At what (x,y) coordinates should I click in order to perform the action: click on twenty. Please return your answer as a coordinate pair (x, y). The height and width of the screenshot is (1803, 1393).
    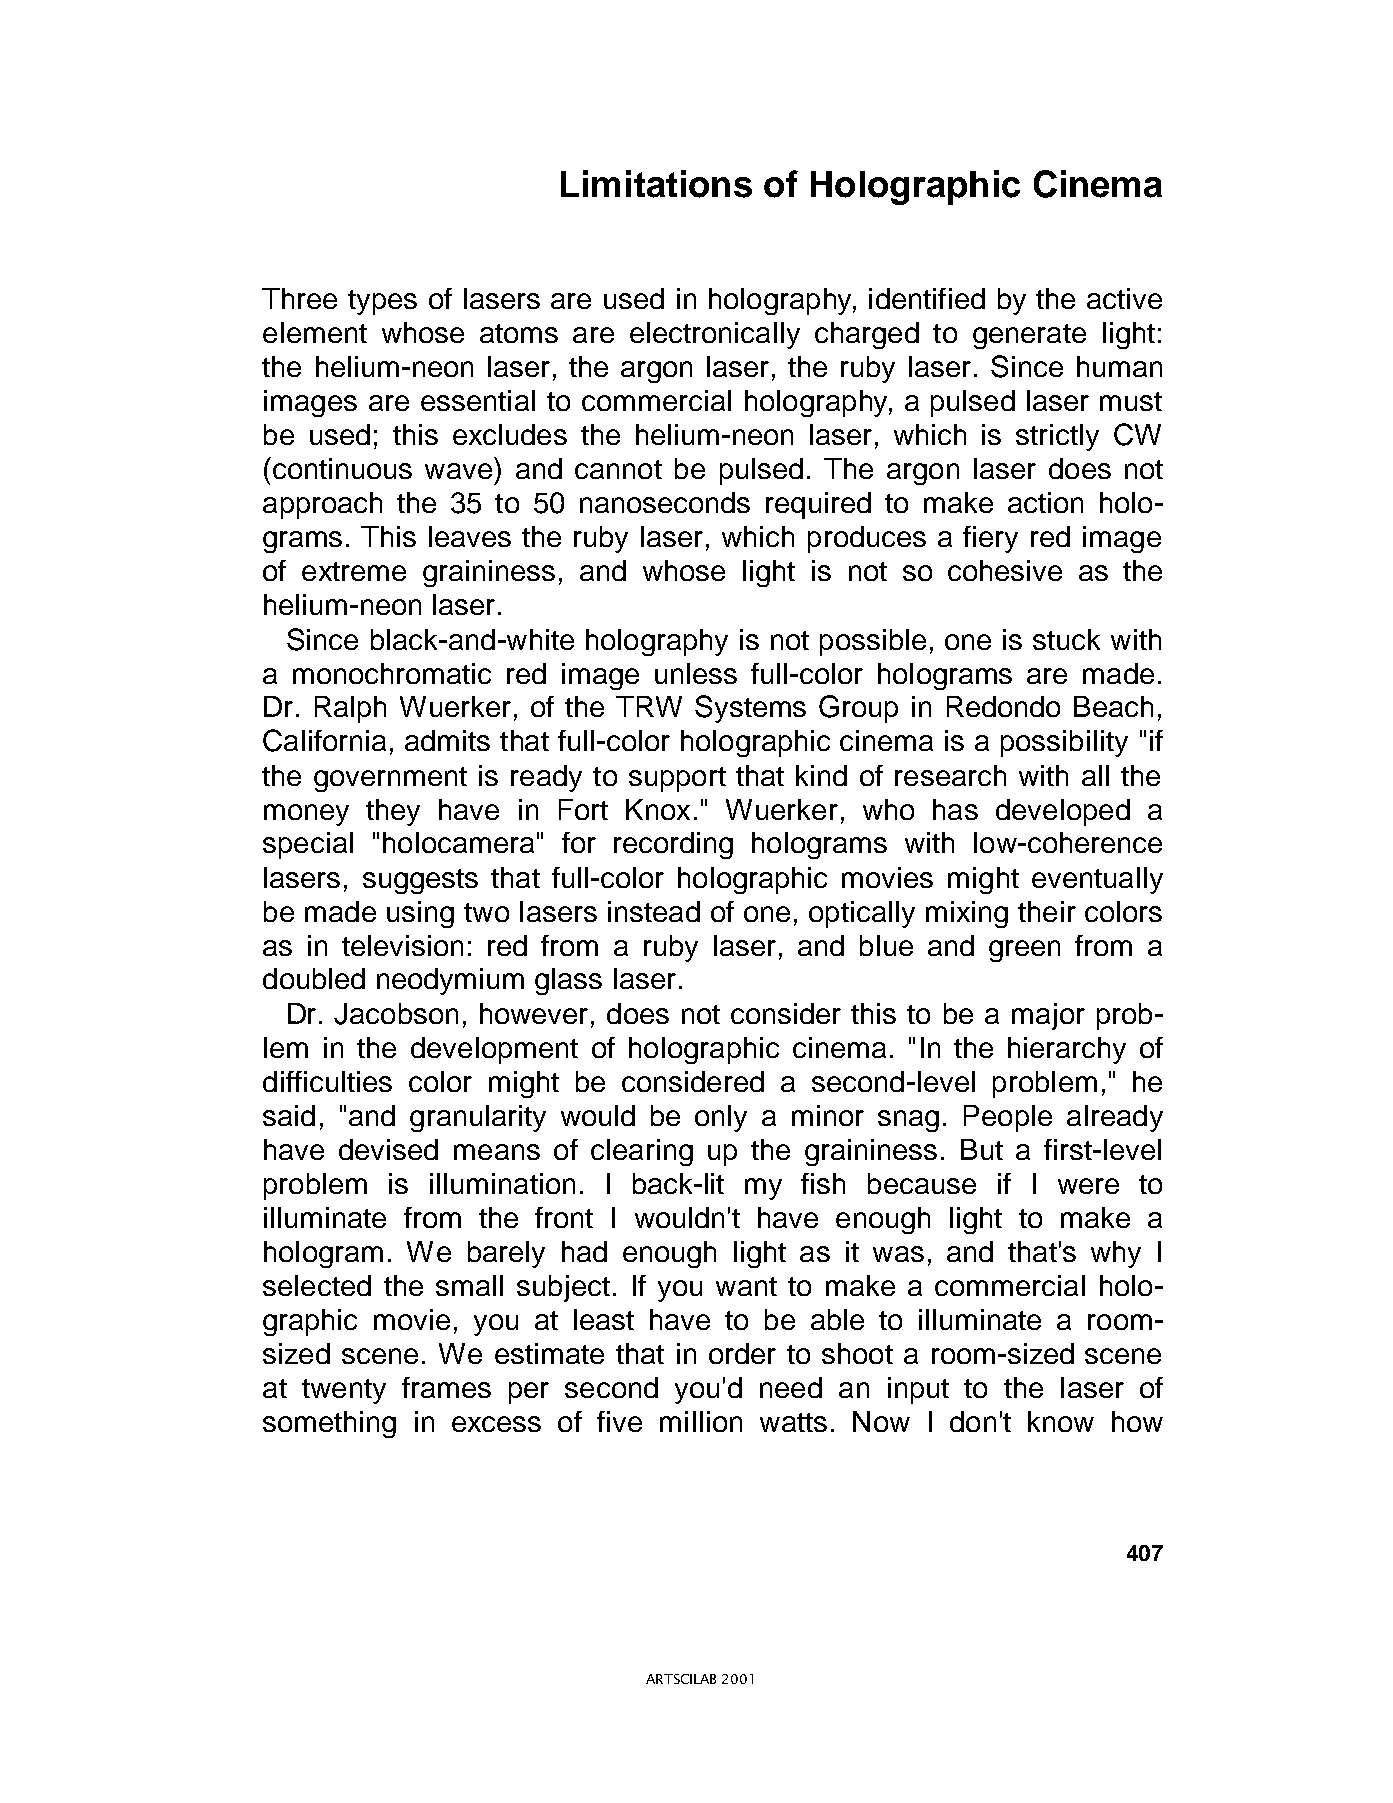
    Looking at the image, I should click on (344, 1391).
